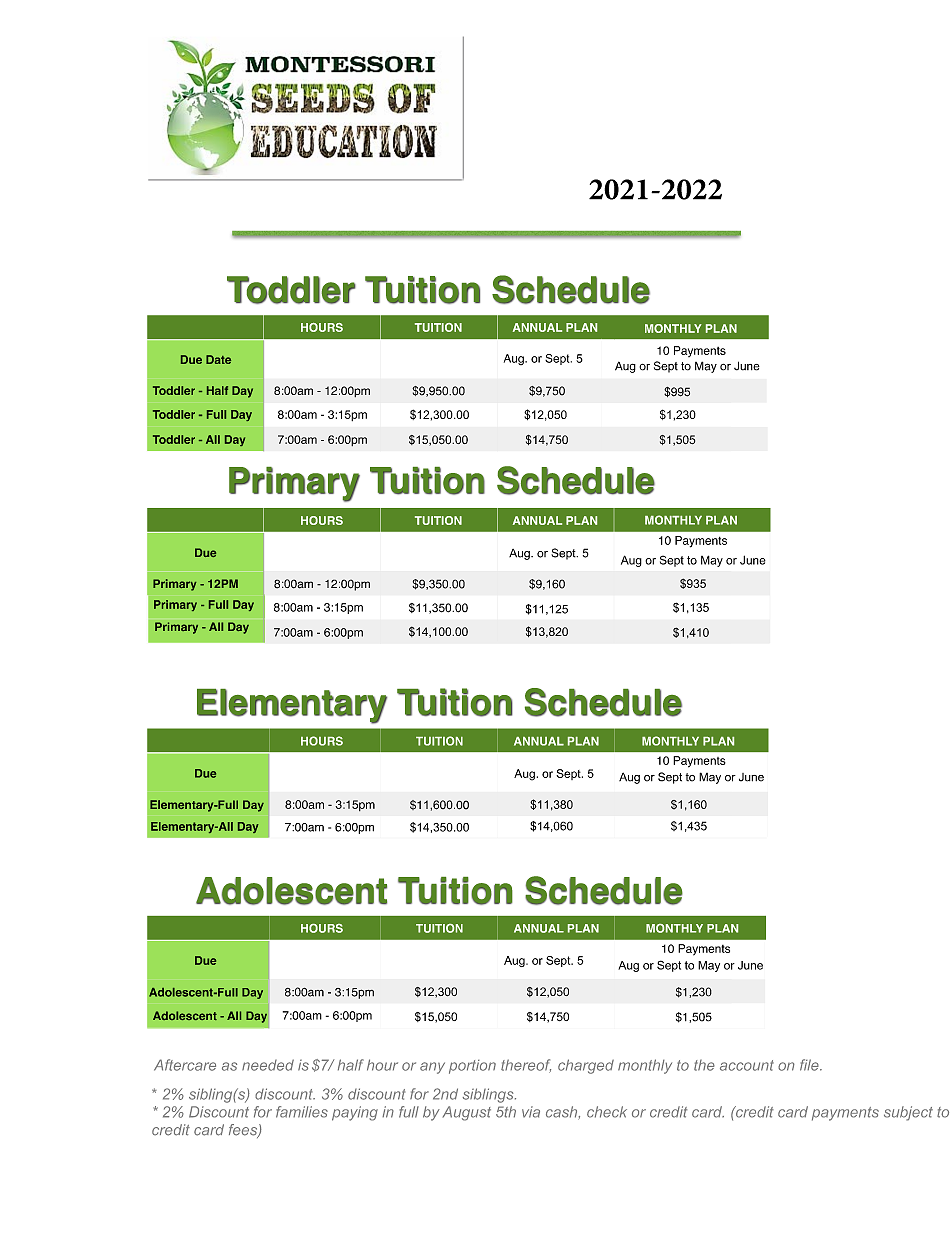 This document has height=1233, width=952. I want to click on Date, so click(218, 359).
